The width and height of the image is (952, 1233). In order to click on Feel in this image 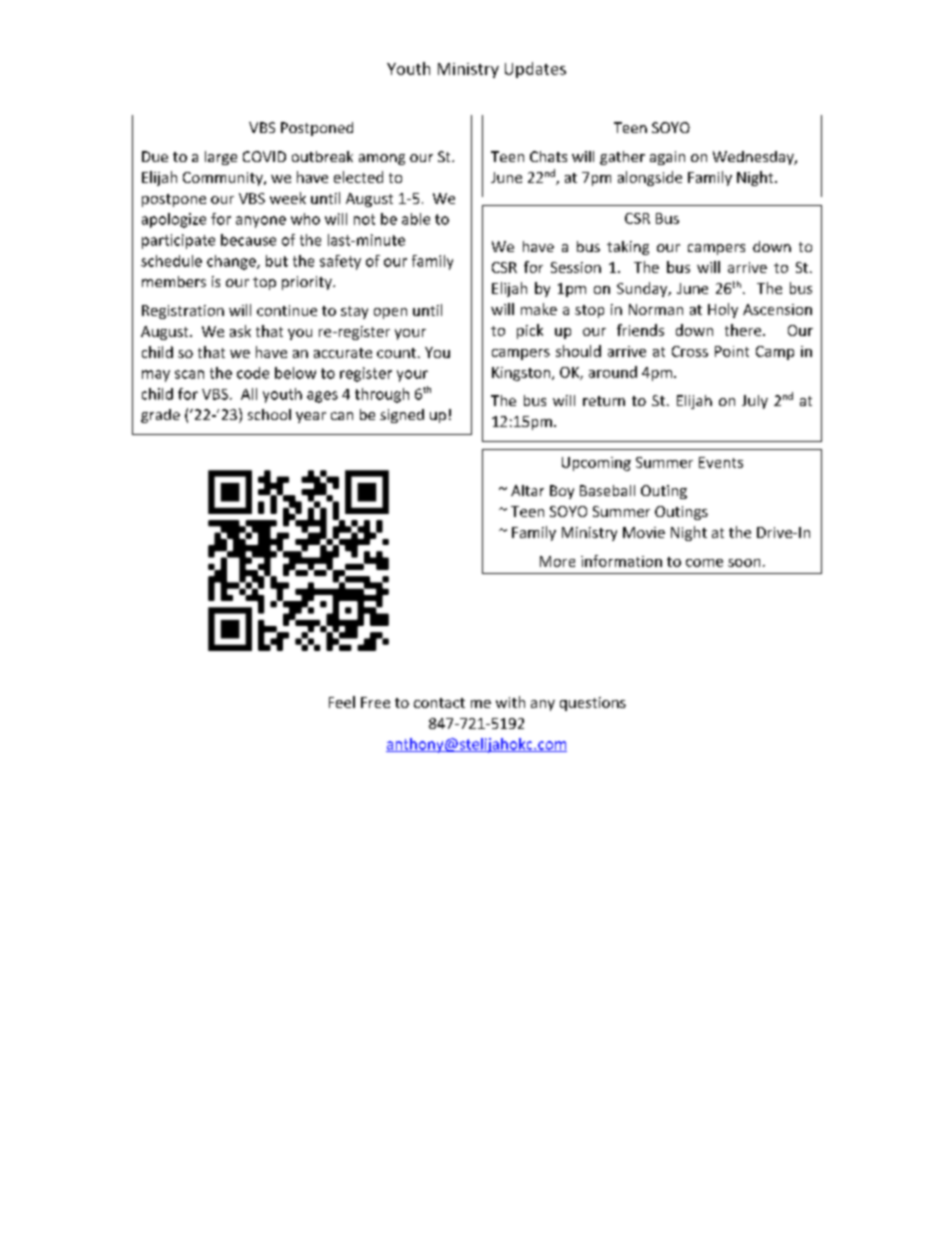, I will do `click(342, 702)`.
